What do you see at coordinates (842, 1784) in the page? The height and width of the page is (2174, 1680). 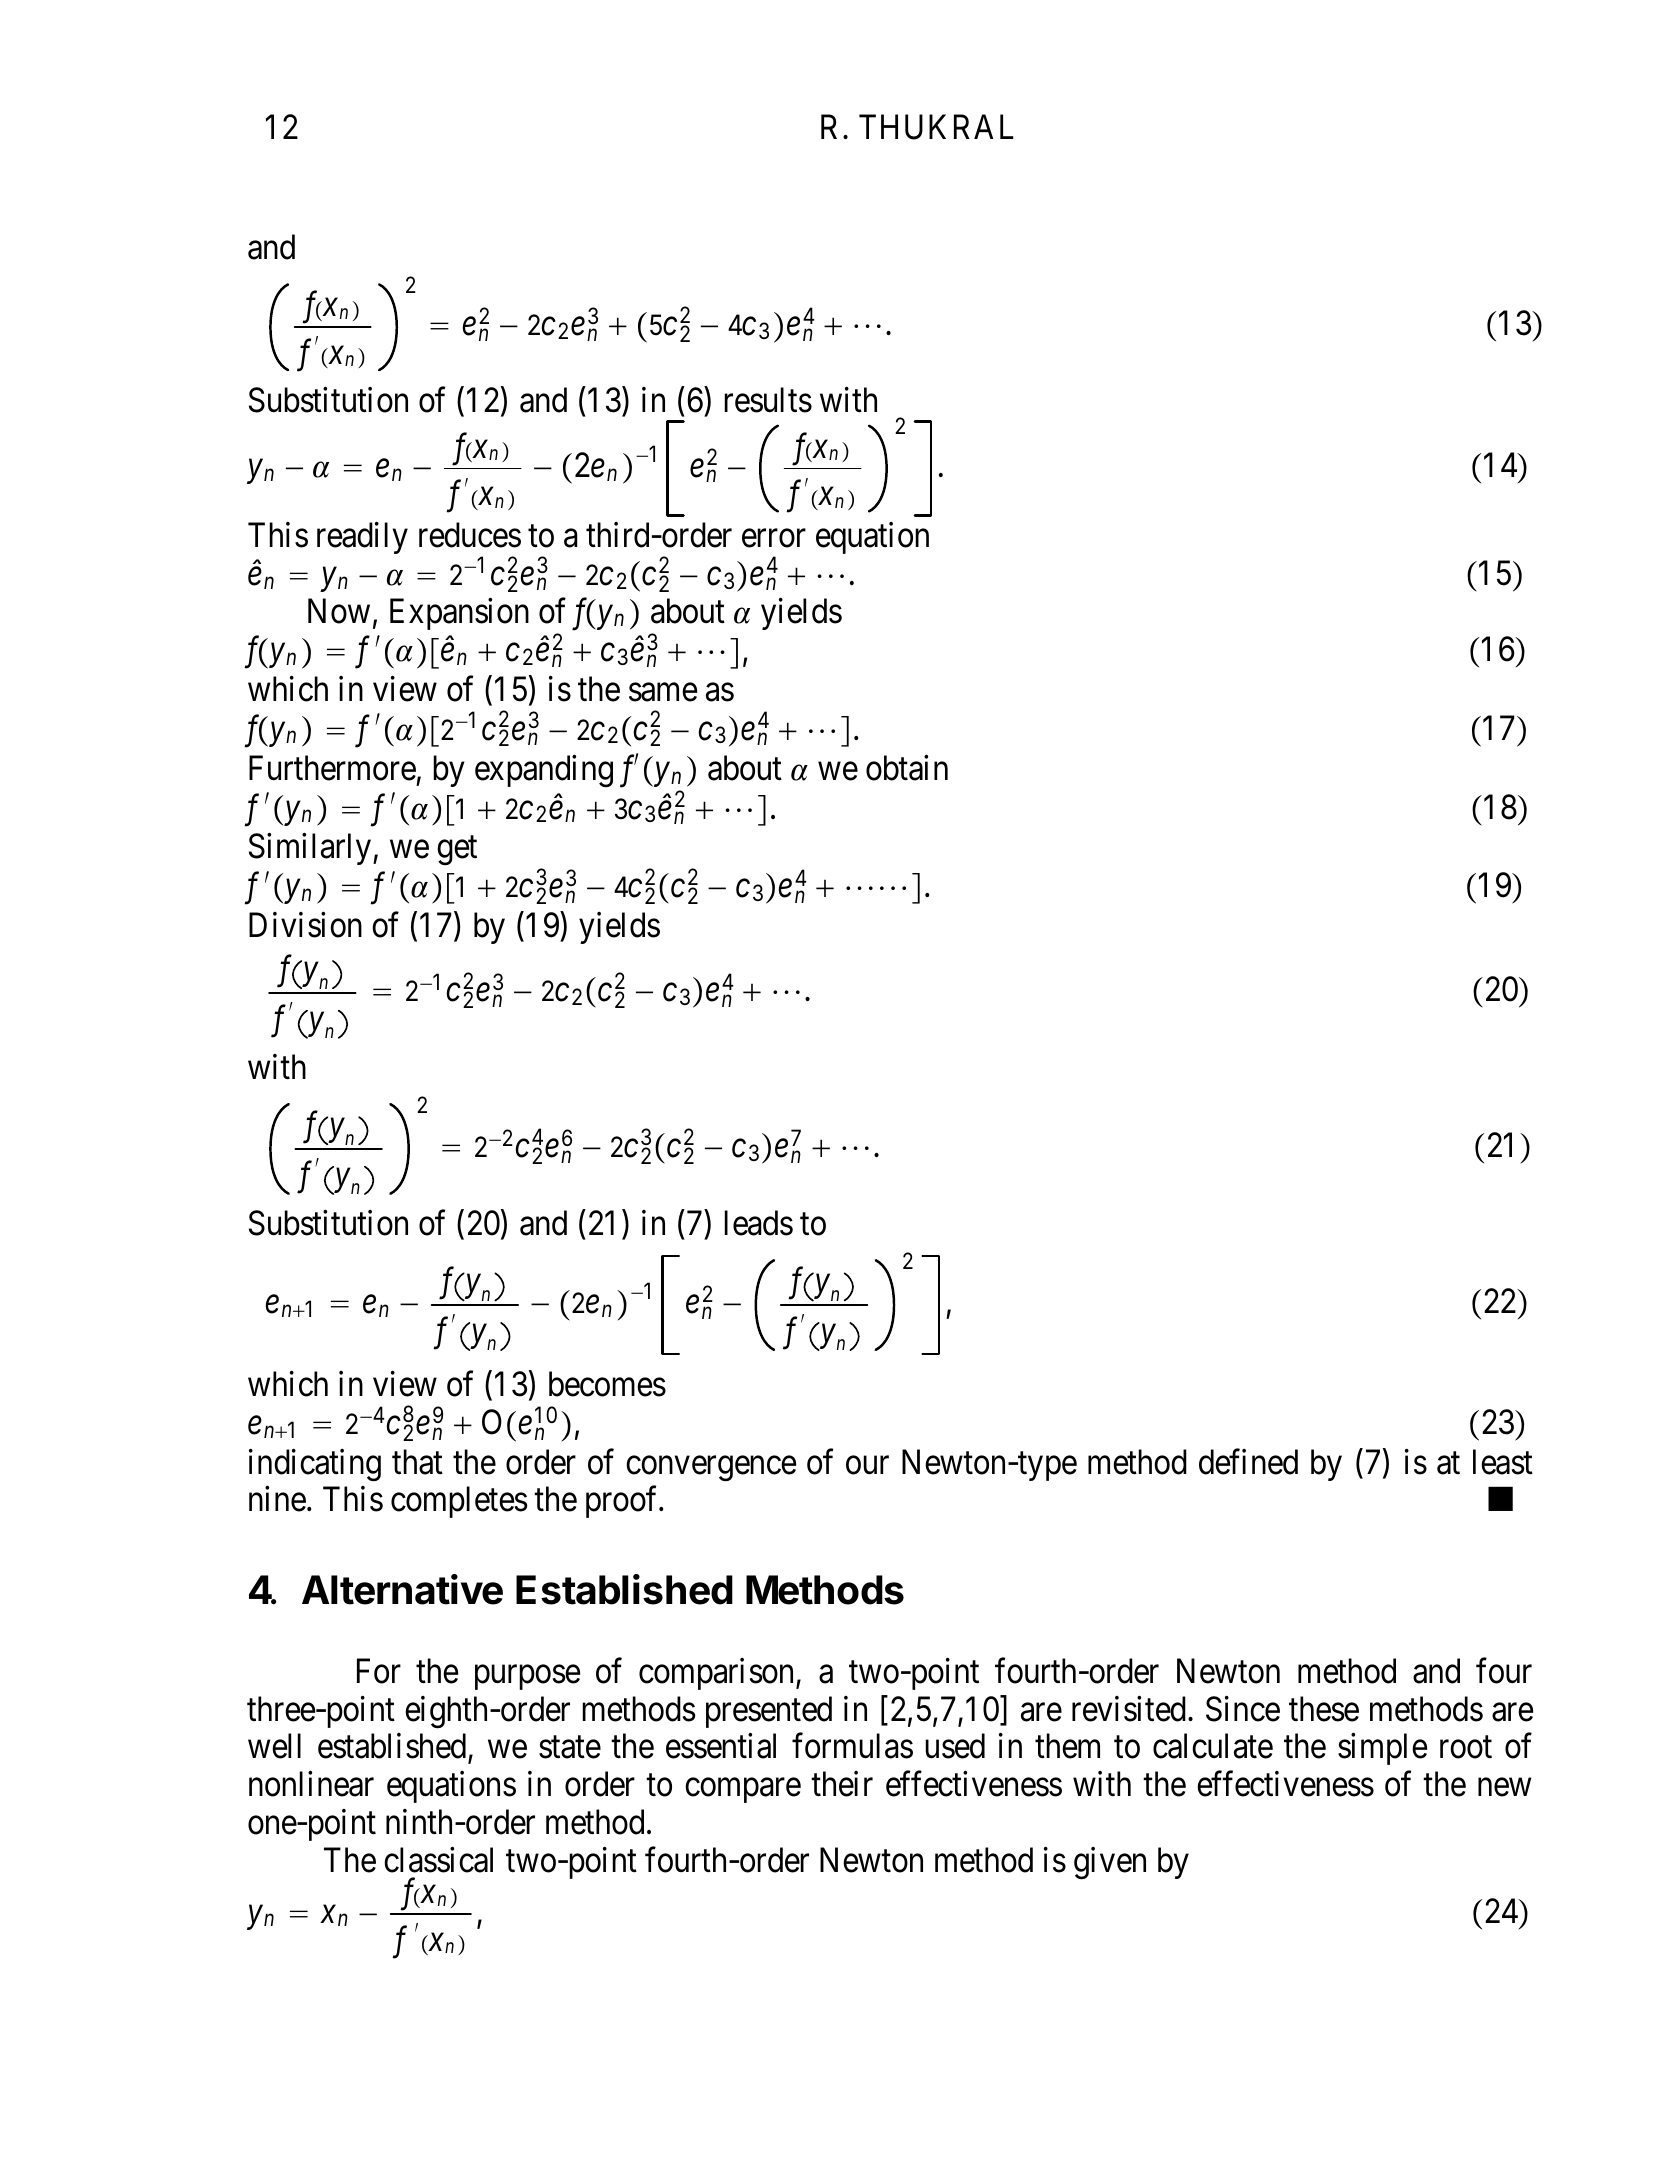 I see `their` at bounding box center [842, 1784].
